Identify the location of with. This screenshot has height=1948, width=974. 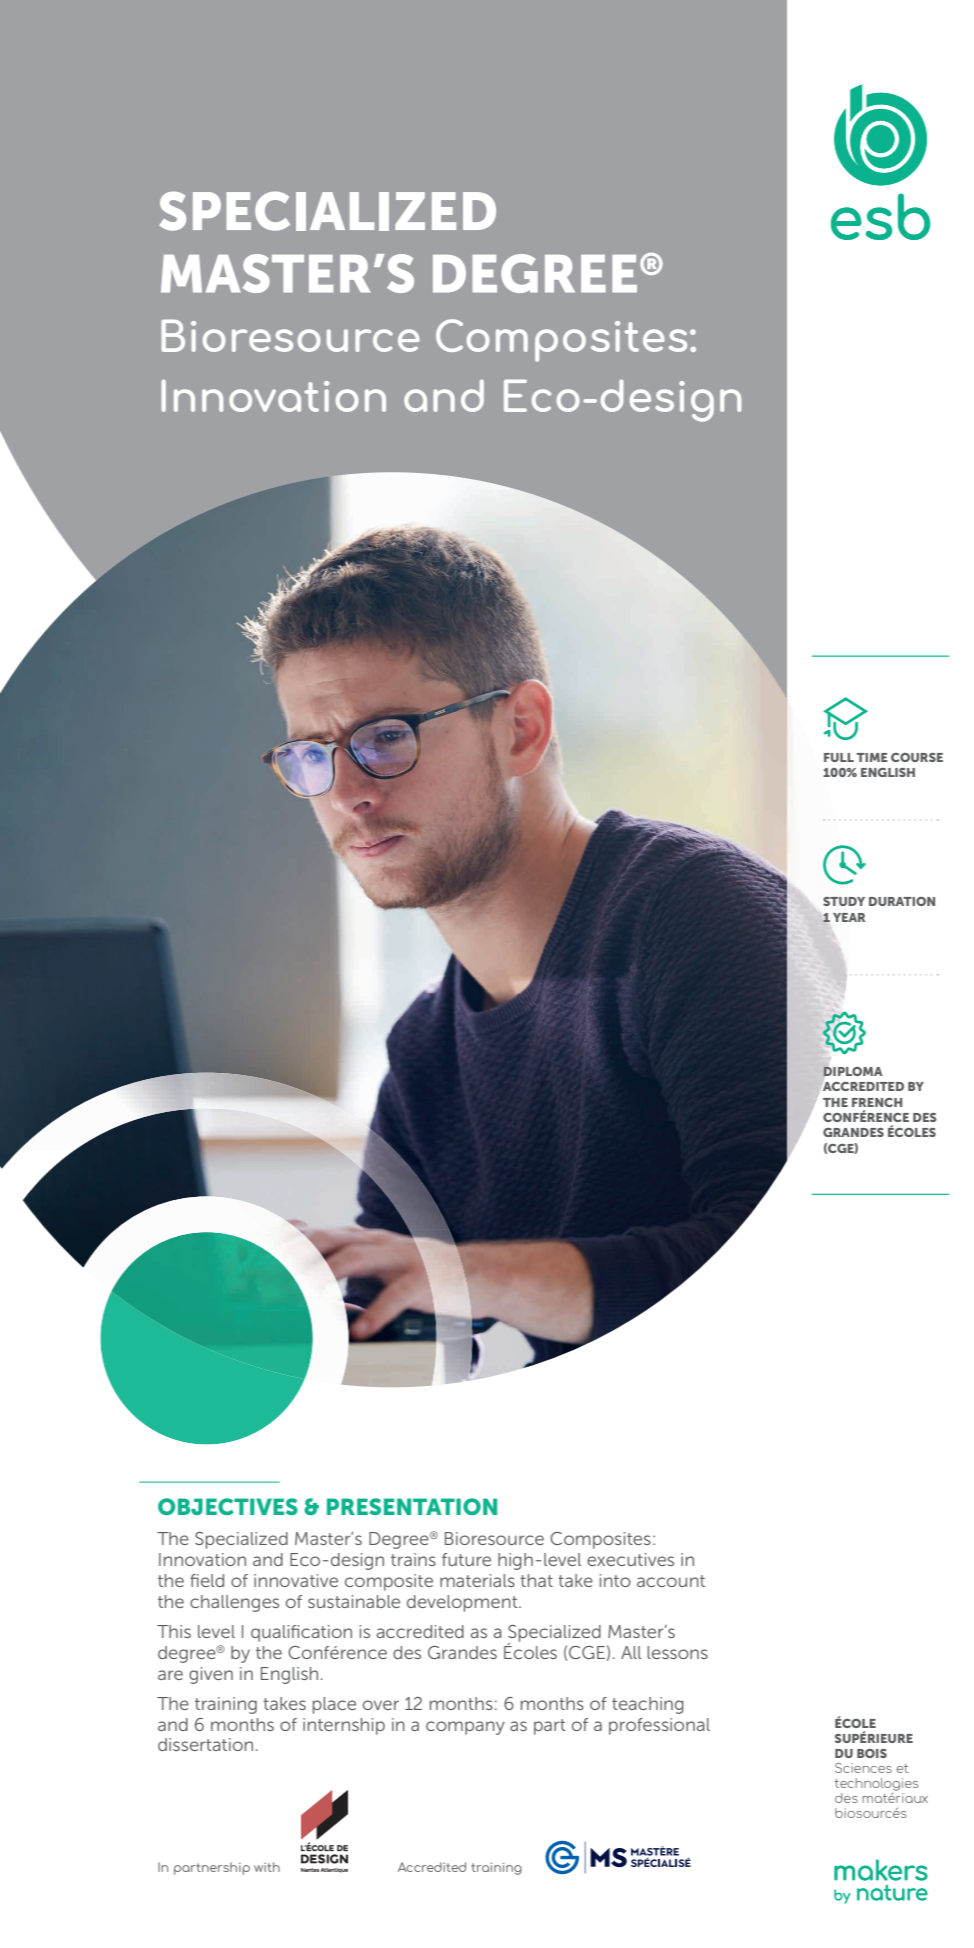
(267, 1867).
